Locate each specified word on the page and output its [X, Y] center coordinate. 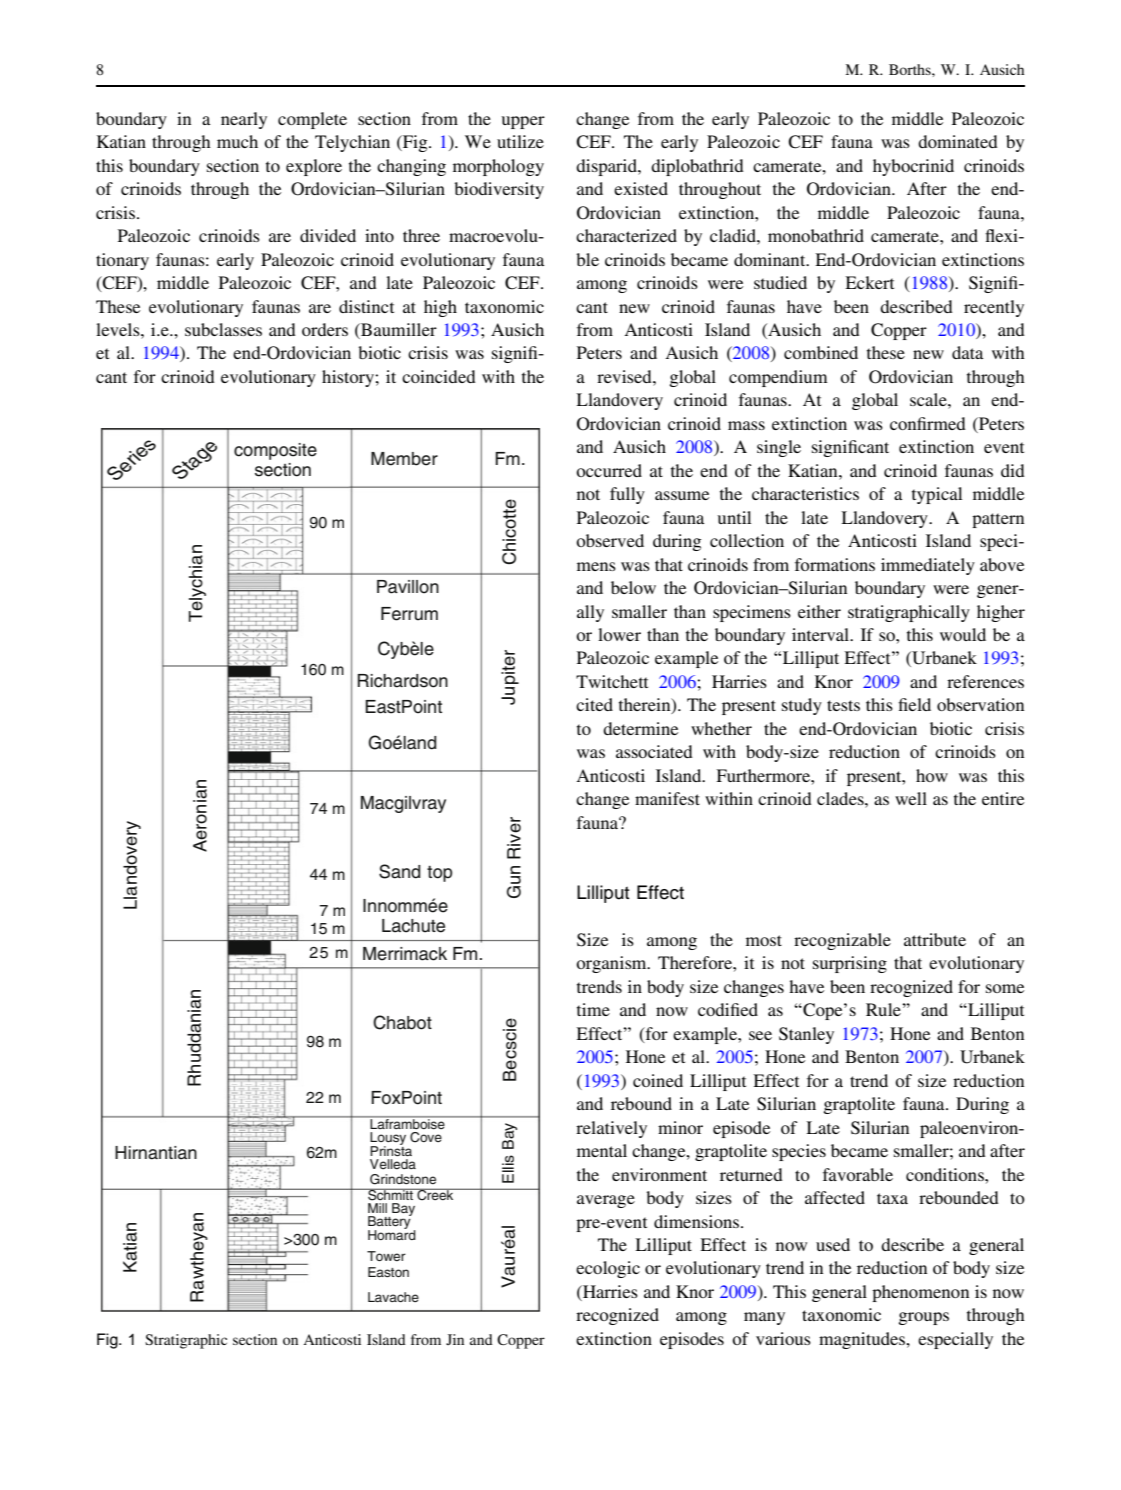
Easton [388, 1272]
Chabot [402, 1022]
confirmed [928, 423]
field [914, 704]
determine [640, 728]
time [593, 1009]
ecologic [608, 1269]
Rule [884, 1009]
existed [641, 188]
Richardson [403, 681]
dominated [958, 141]
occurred [609, 470]
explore [314, 167]
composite [275, 451]
